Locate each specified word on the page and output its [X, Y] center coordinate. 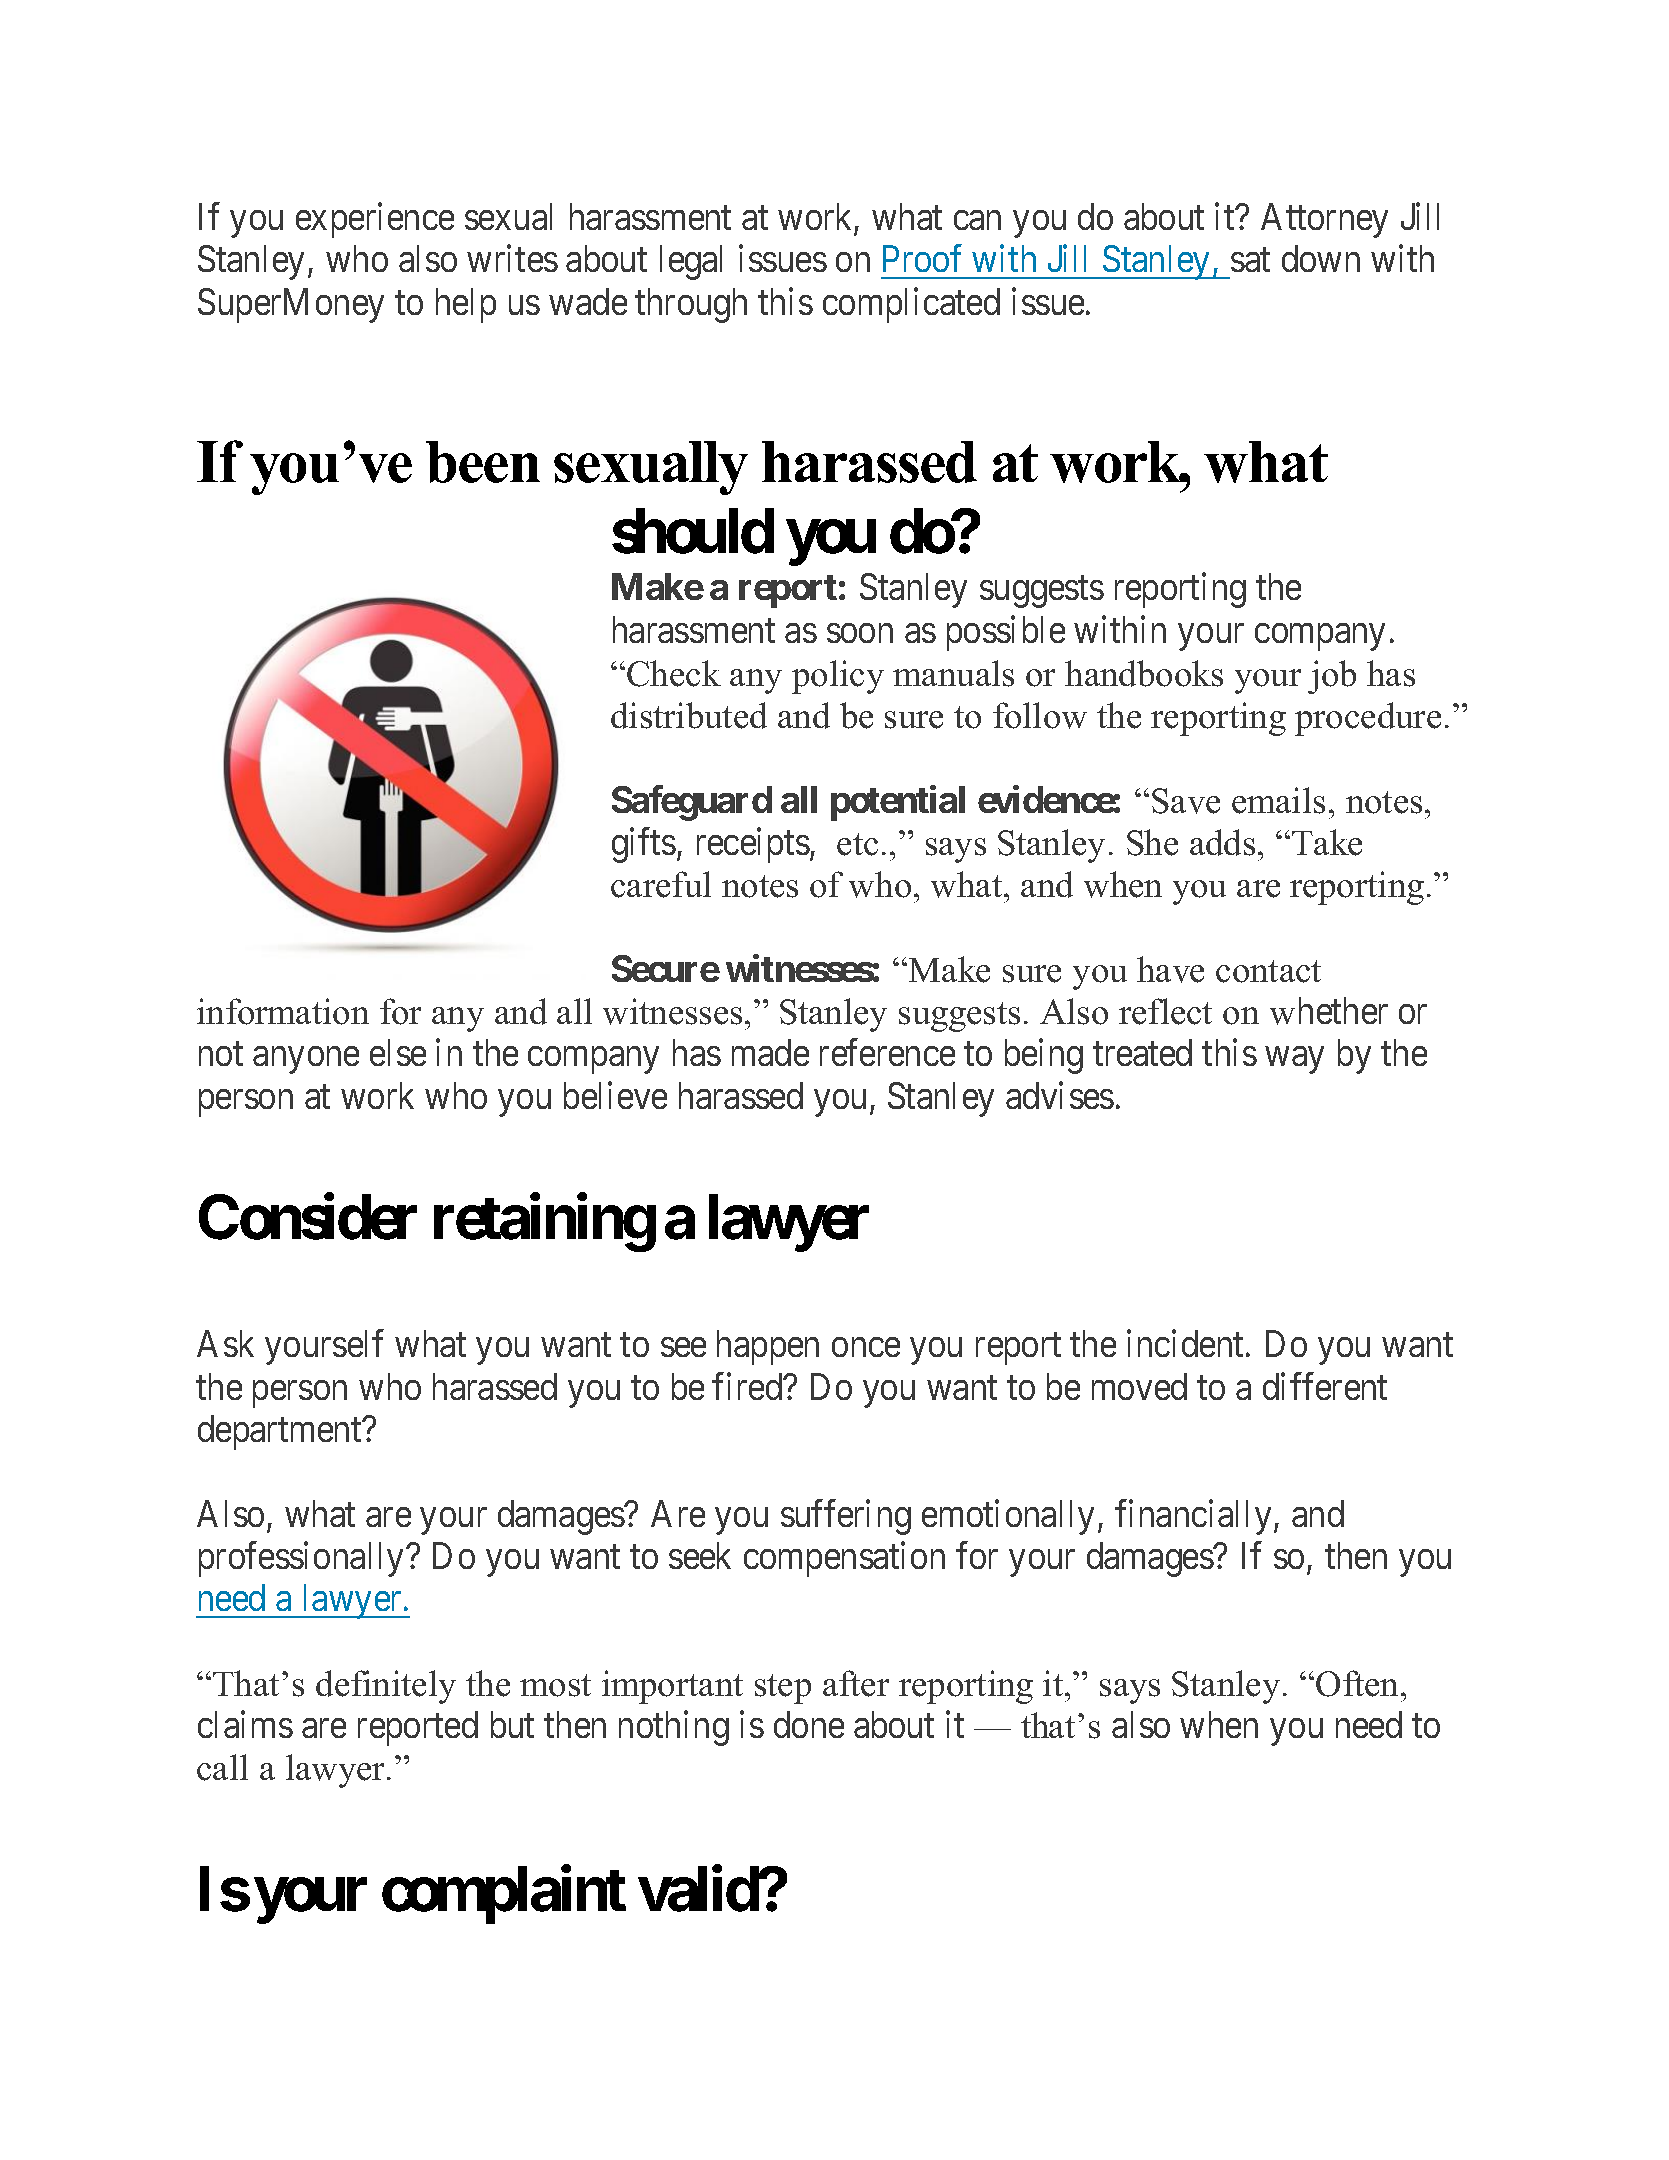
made [770, 1052]
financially [1193, 1517]
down [1321, 258]
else [398, 1052]
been [483, 462]
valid [699, 1889]
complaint [504, 1895]
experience [375, 220]
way [1295, 1060]
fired [748, 1386]
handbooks [1144, 673]
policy [838, 677]
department [281, 1432]
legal [691, 262]
